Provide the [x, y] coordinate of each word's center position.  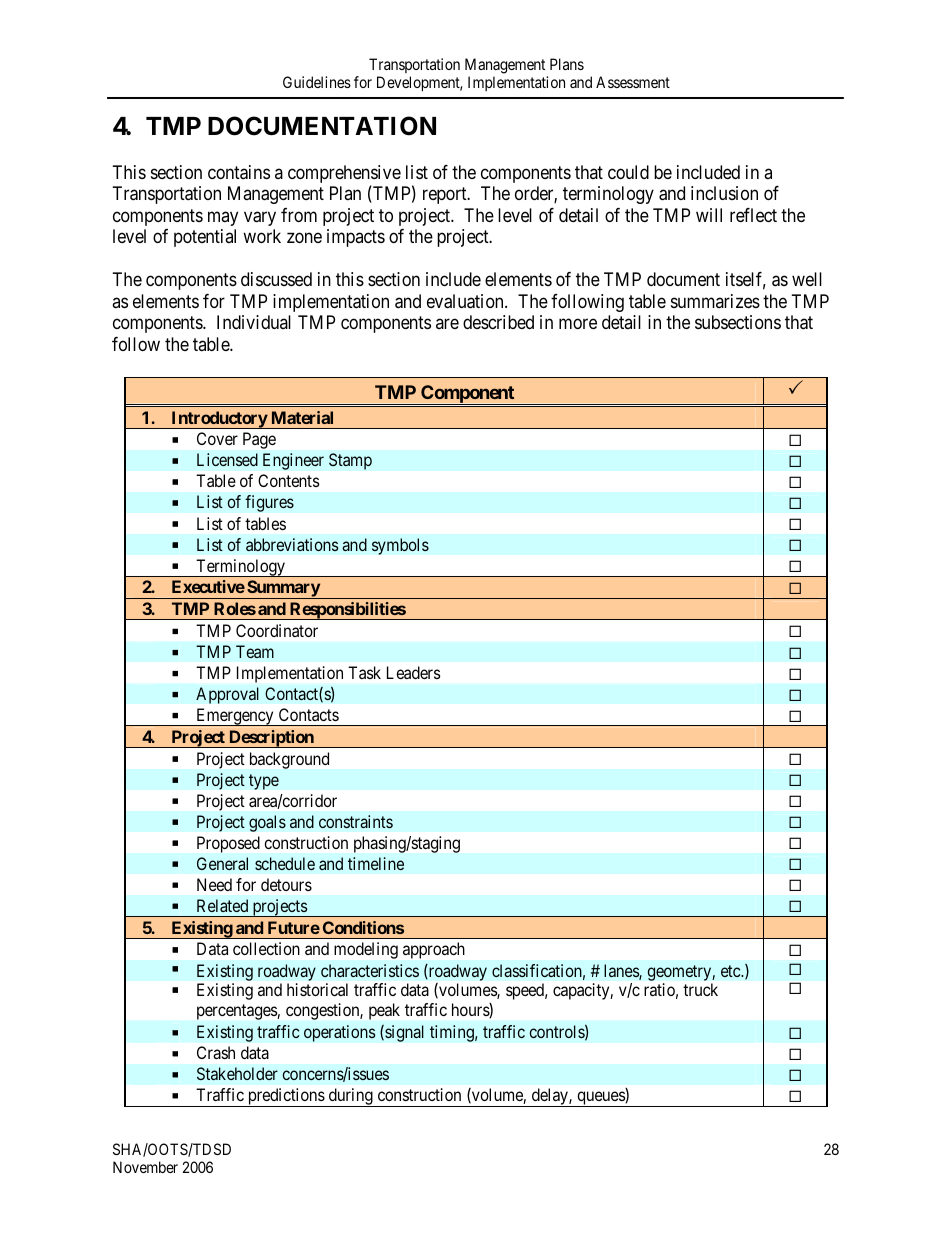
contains [239, 172]
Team [255, 651]
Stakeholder [237, 1073]
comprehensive [344, 175]
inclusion [724, 193]
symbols [400, 546]
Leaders [414, 672]
